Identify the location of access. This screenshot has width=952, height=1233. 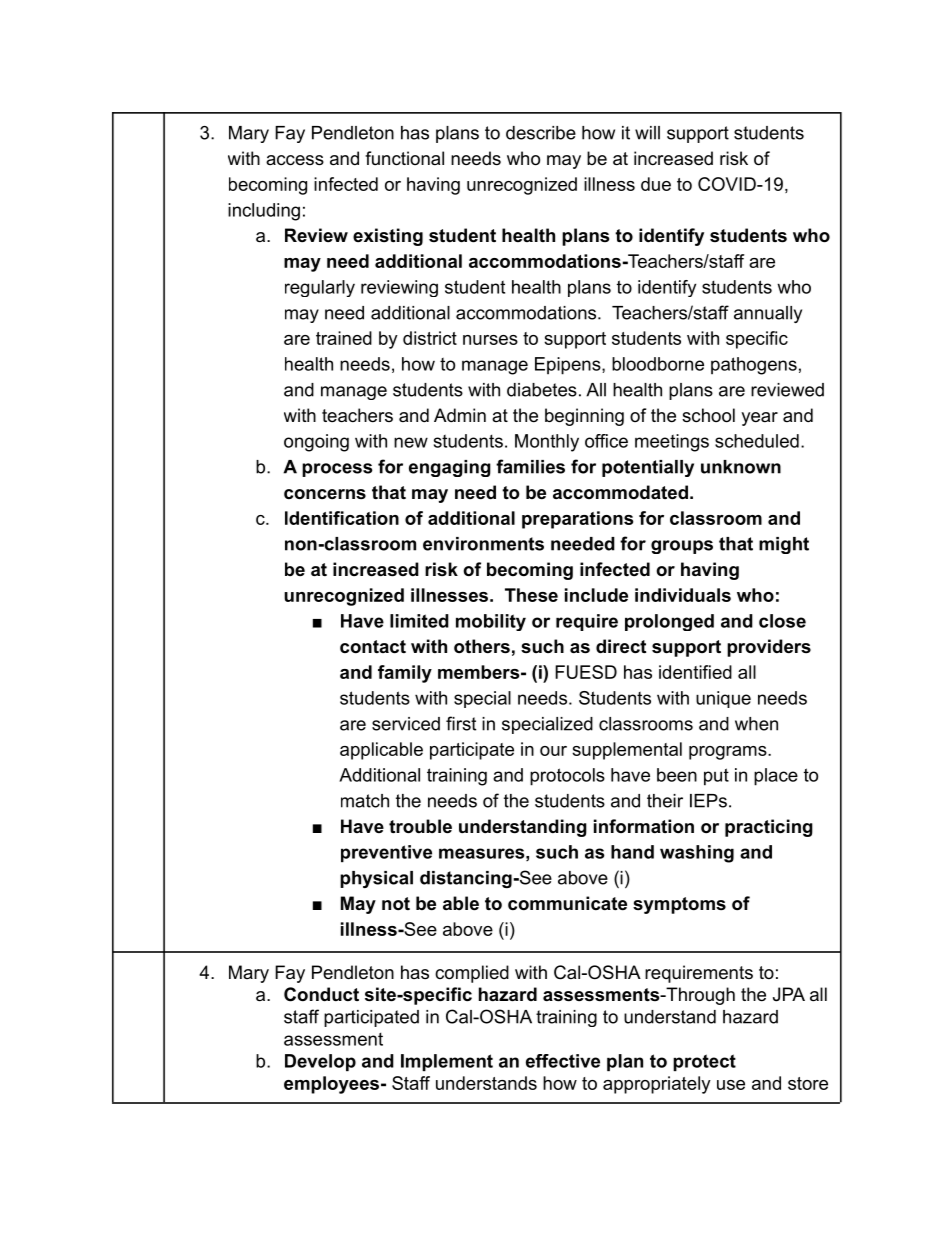
(295, 160).
